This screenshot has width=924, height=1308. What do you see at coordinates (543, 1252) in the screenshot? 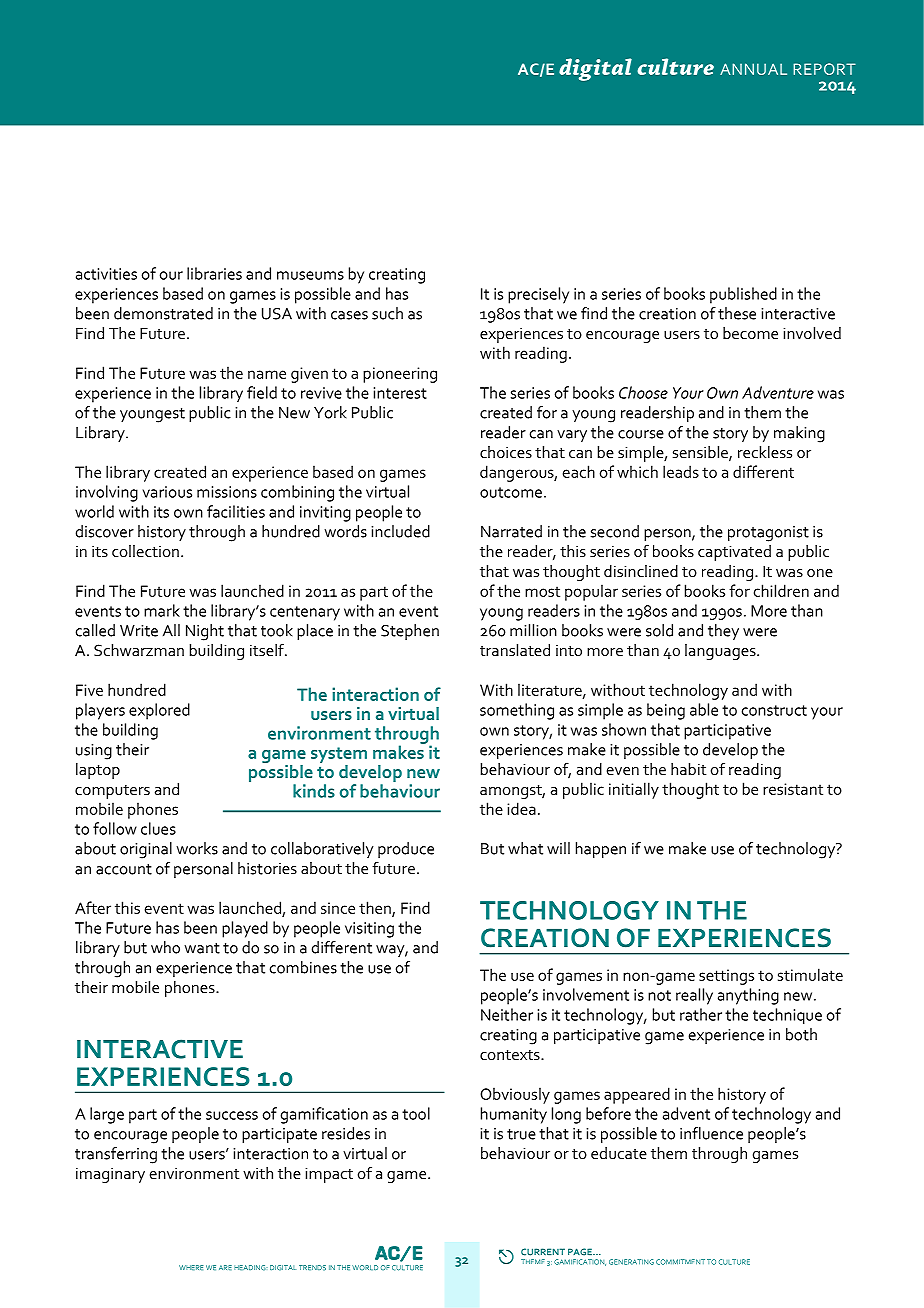
I see `CURRENT` at bounding box center [543, 1252].
